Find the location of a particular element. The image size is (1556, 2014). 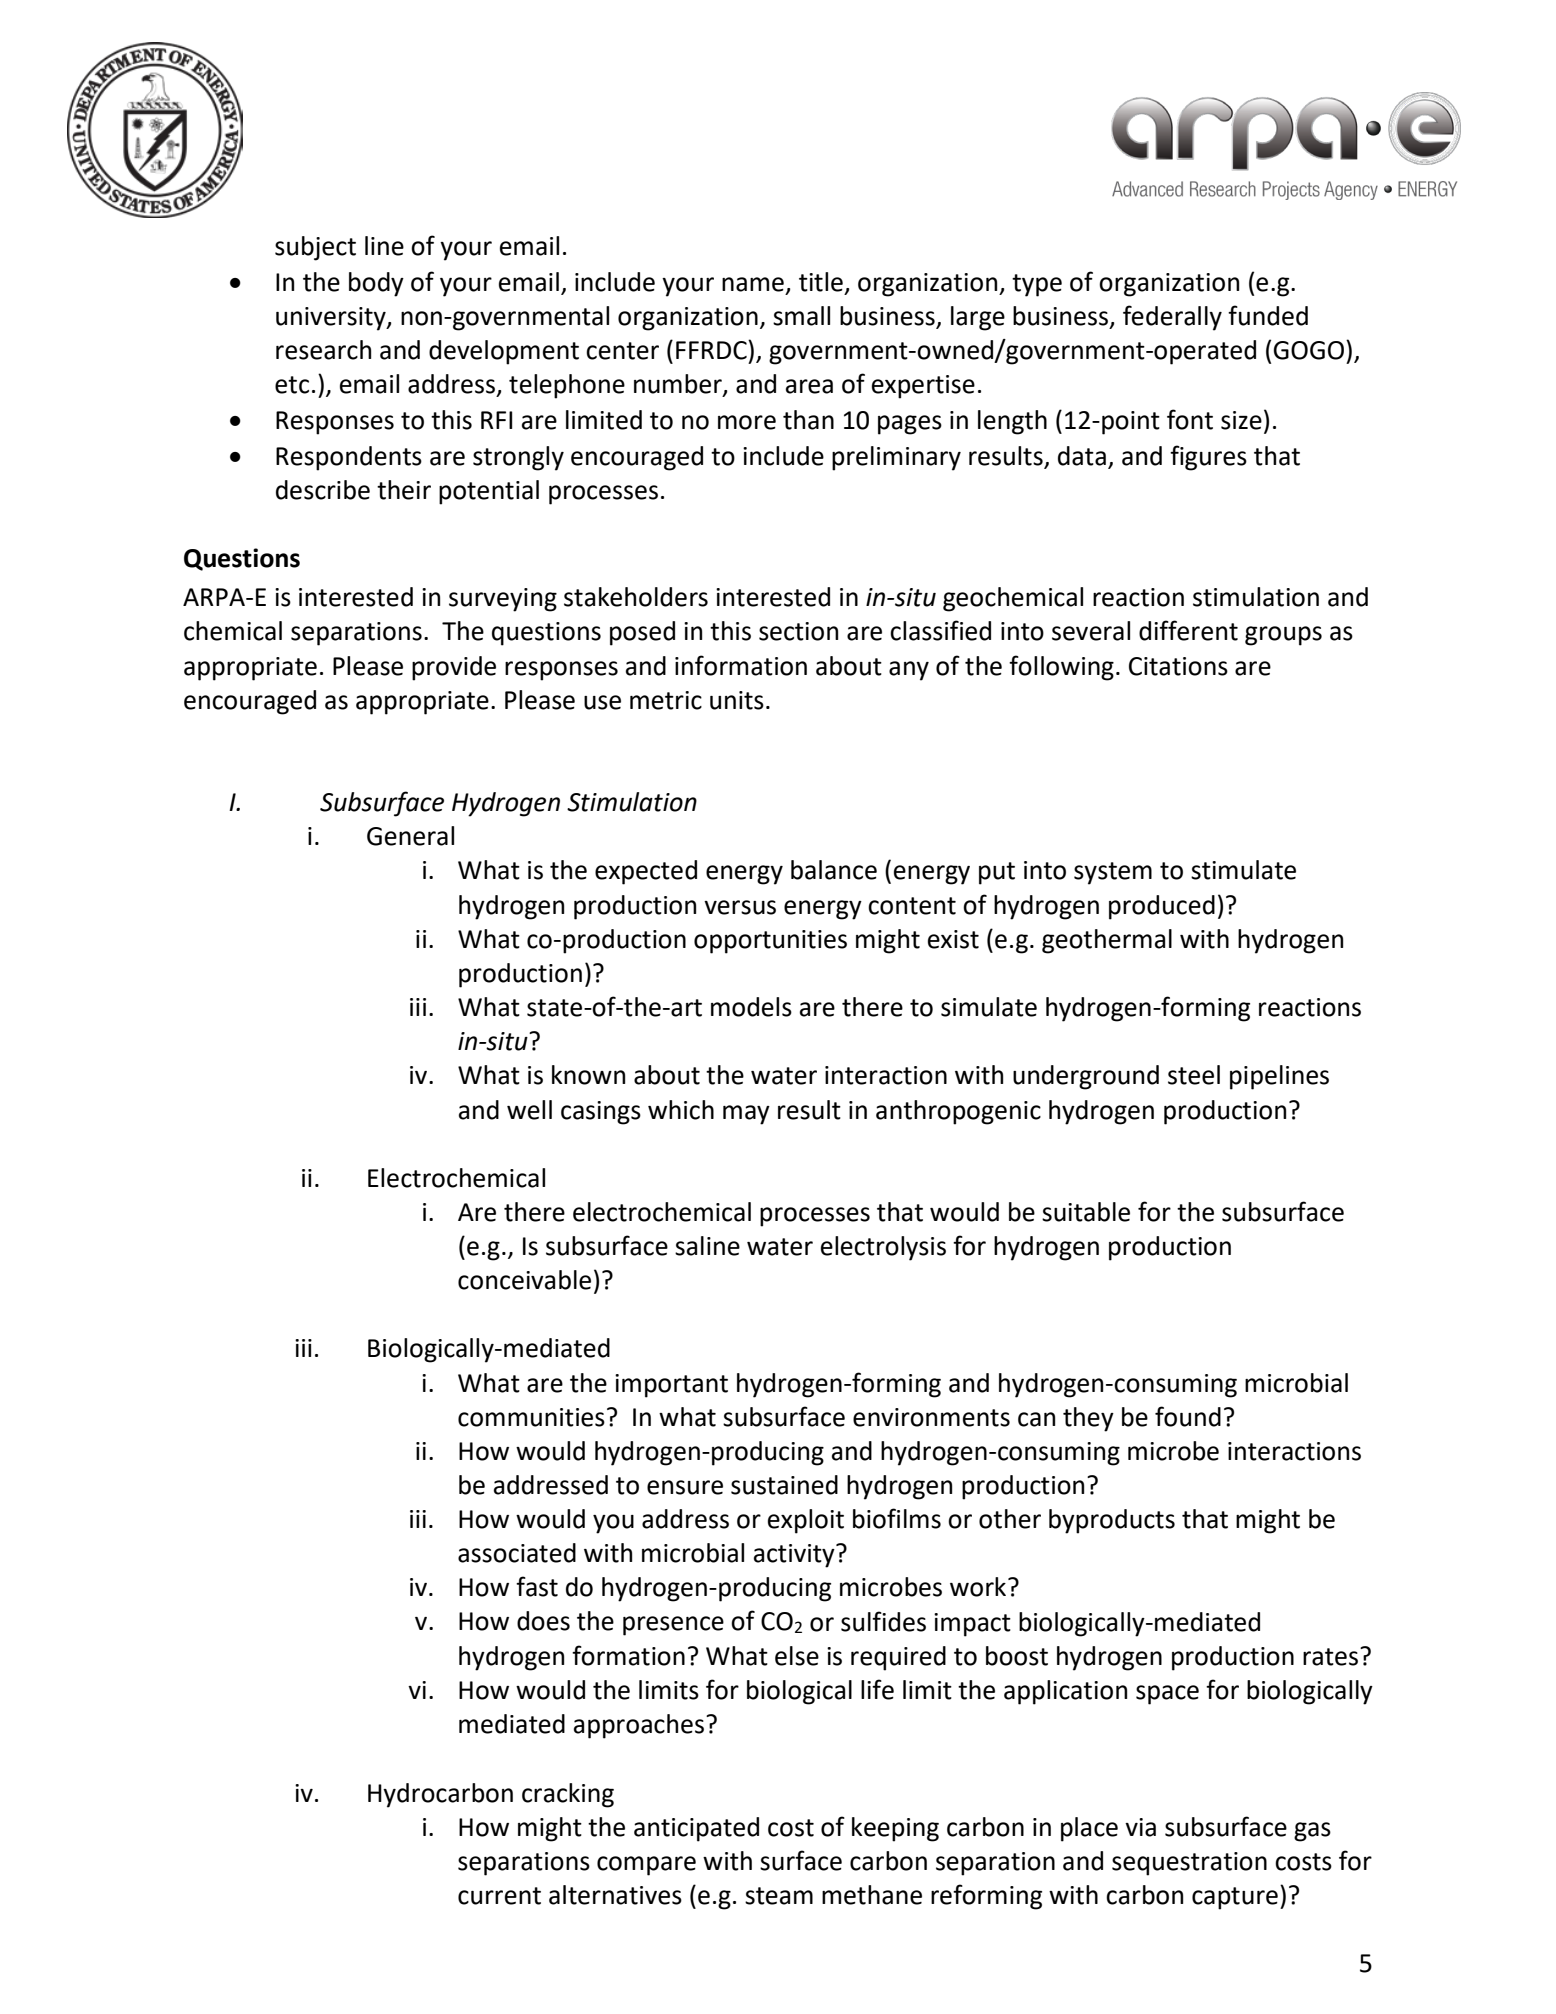

steam is located at coordinates (779, 1896).
